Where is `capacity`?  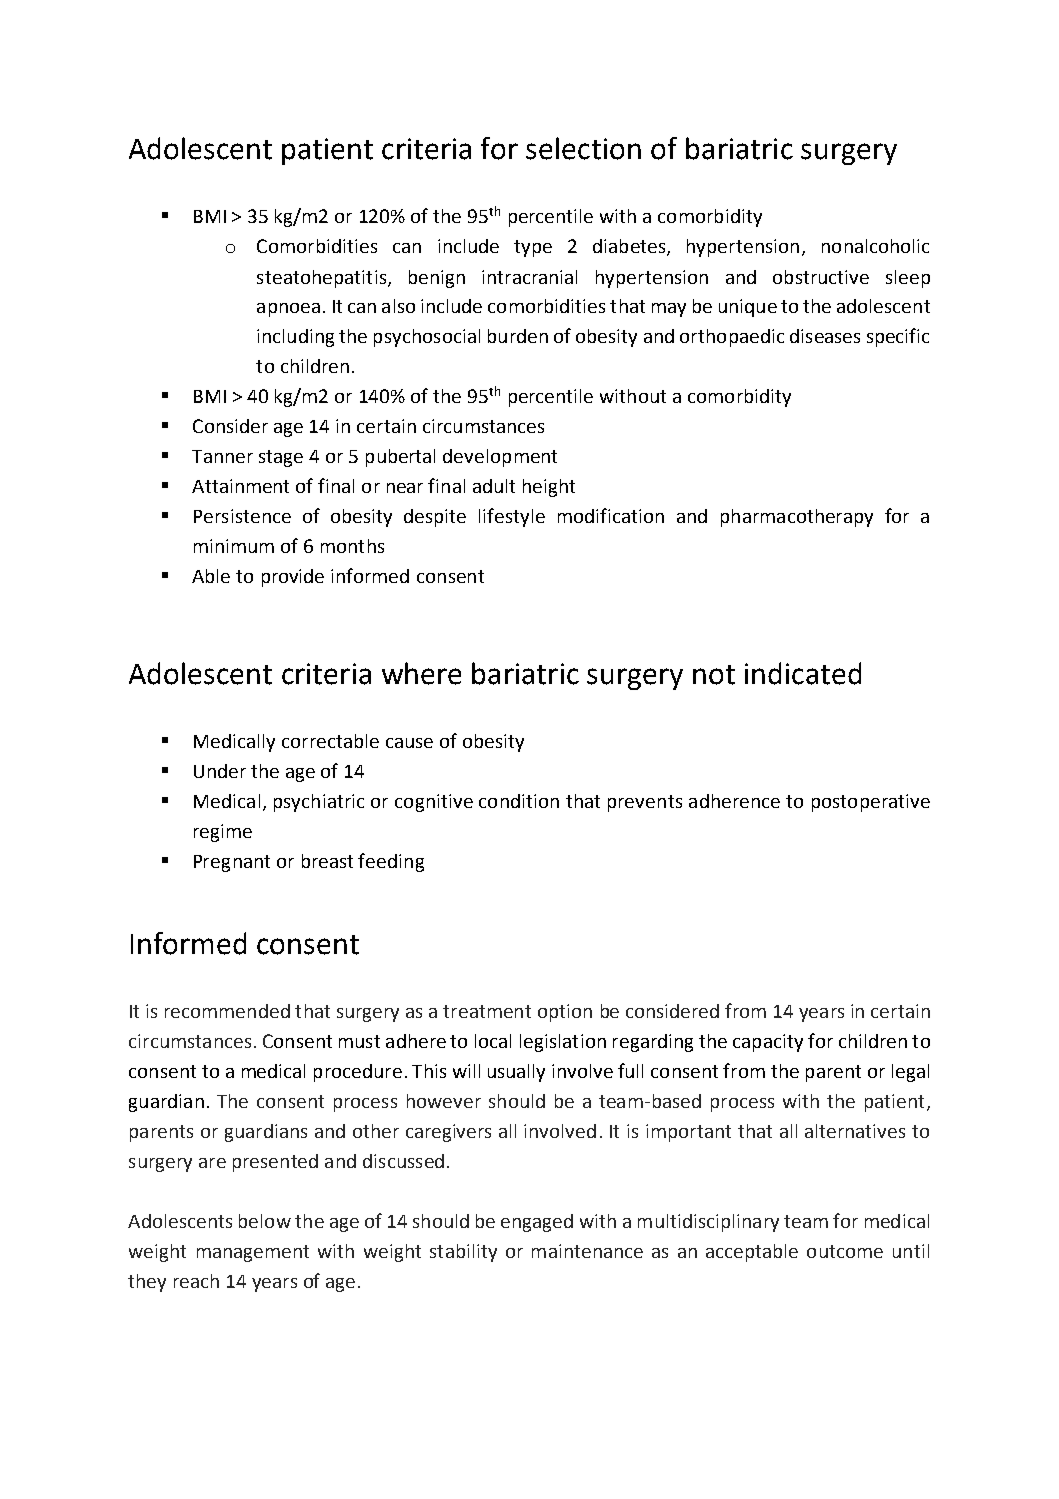
capacity is located at coordinates (768, 1043).
